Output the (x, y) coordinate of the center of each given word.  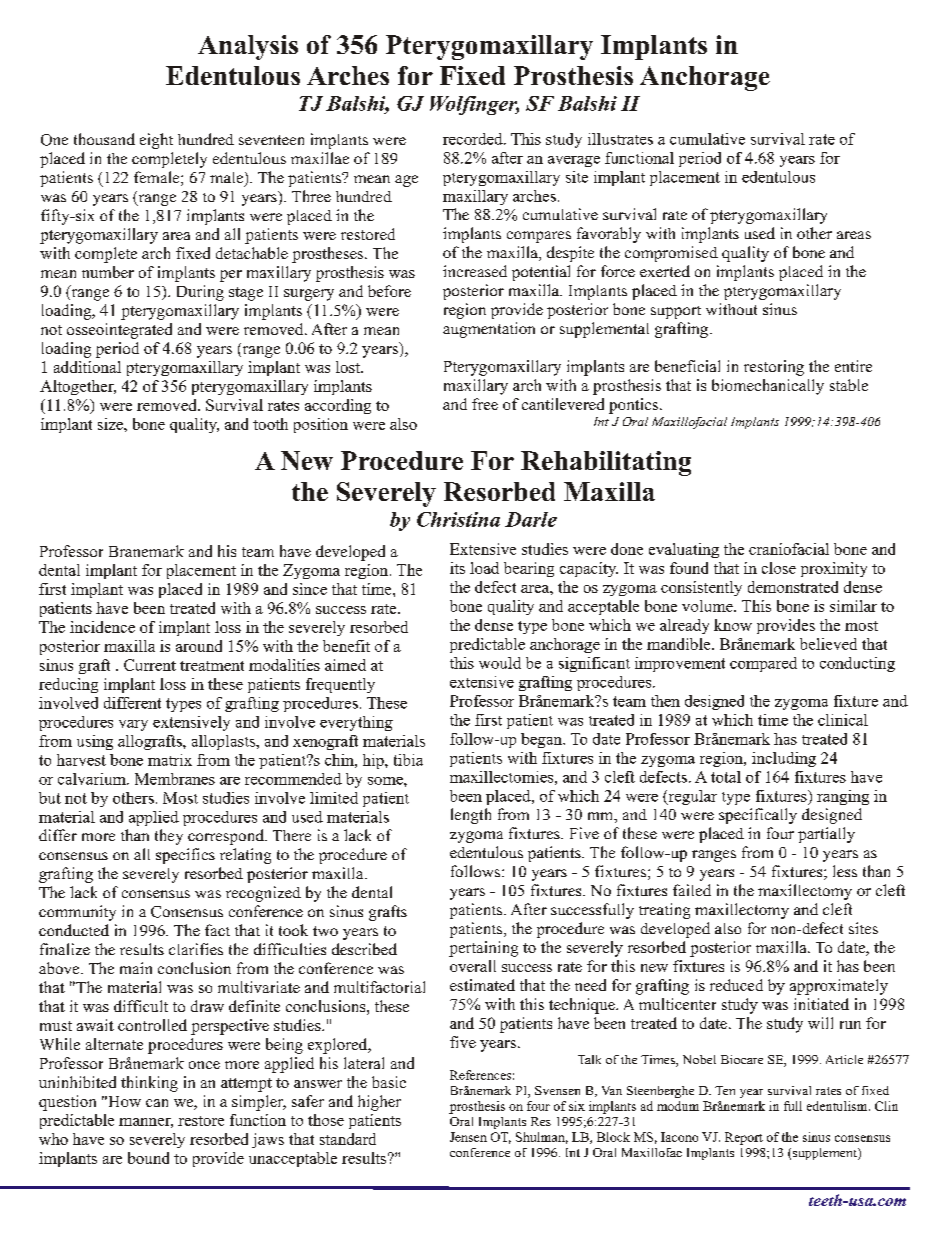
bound (148, 1158)
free (485, 404)
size (111, 424)
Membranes (175, 779)
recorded (474, 139)
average (574, 161)
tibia (408, 760)
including (784, 759)
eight (156, 141)
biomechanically (768, 387)
